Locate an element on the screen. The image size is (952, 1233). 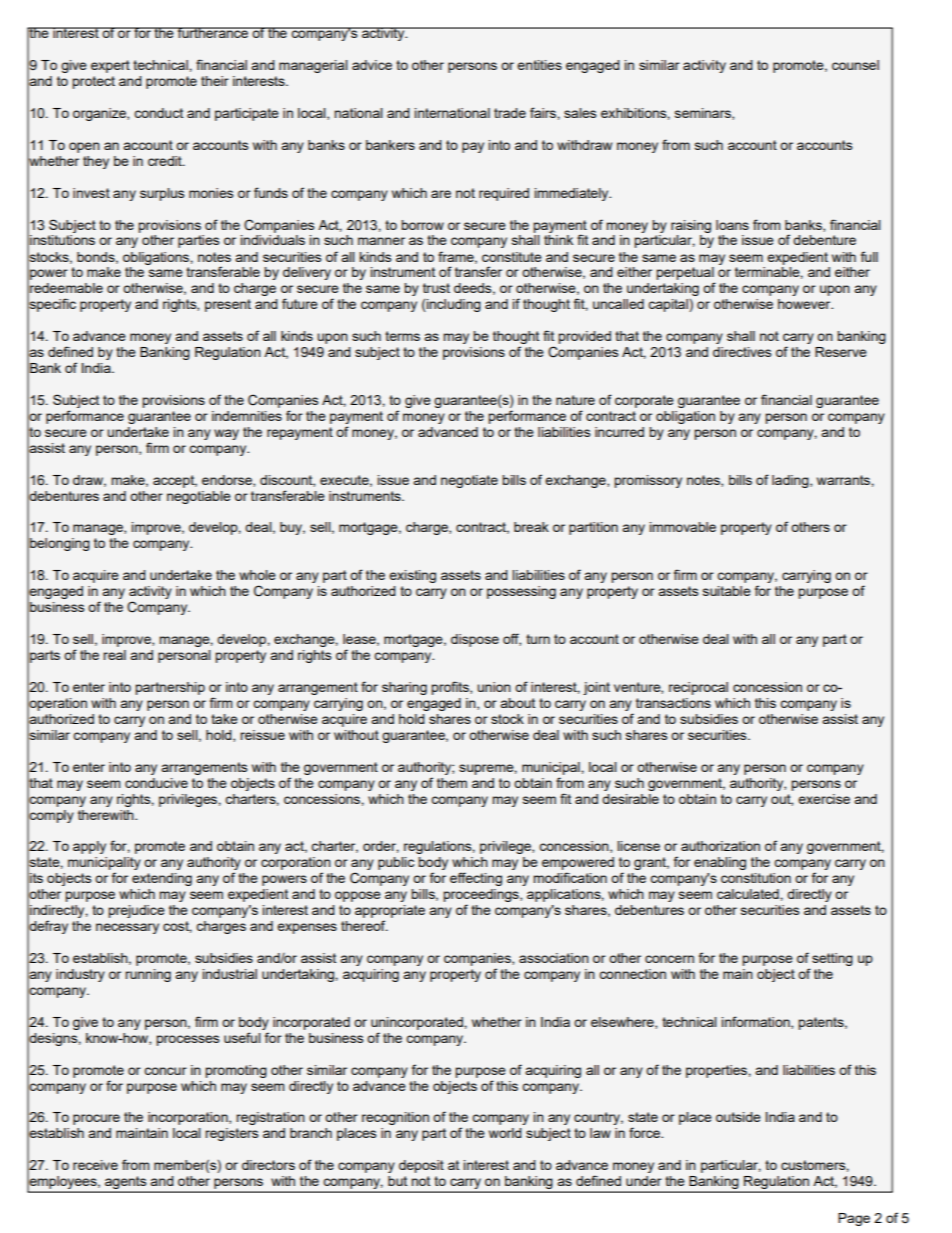
lading is located at coordinates (791, 481).
